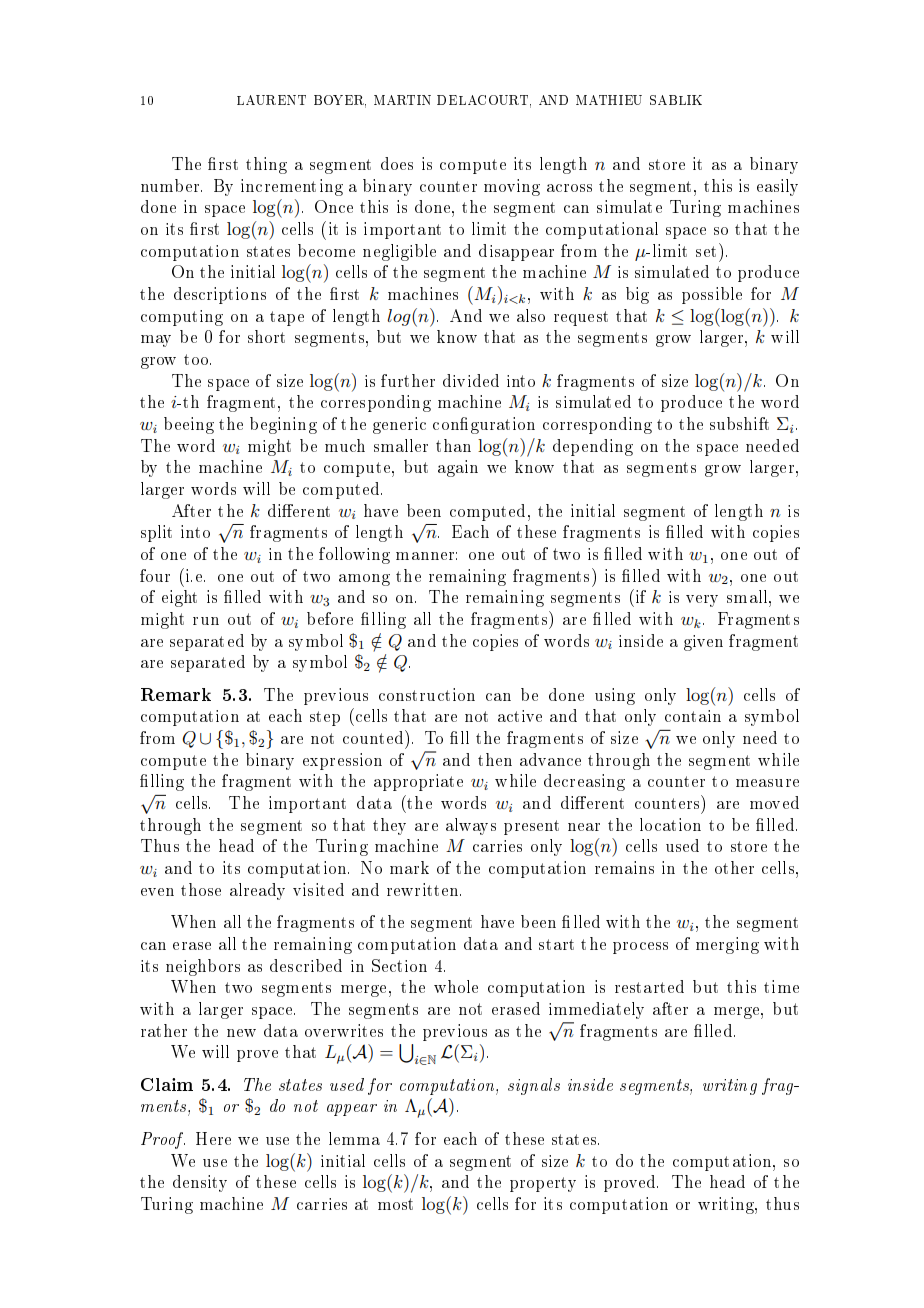 This document has height=1308, width=924. Describe the element at coordinates (712, 295) in the document. I see `possible` at that location.
